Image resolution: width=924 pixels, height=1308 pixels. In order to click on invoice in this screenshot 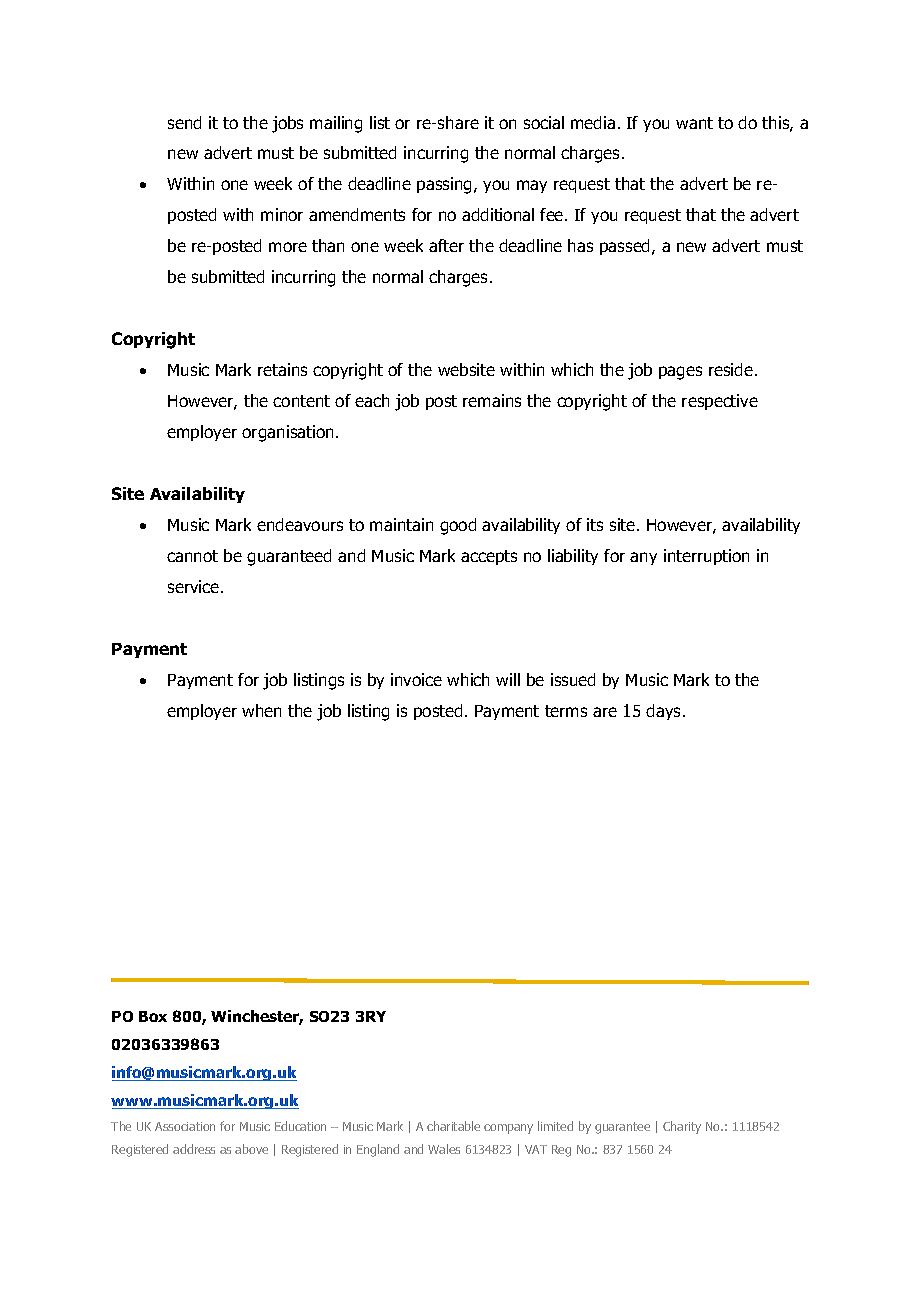, I will do `click(416, 679)`.
